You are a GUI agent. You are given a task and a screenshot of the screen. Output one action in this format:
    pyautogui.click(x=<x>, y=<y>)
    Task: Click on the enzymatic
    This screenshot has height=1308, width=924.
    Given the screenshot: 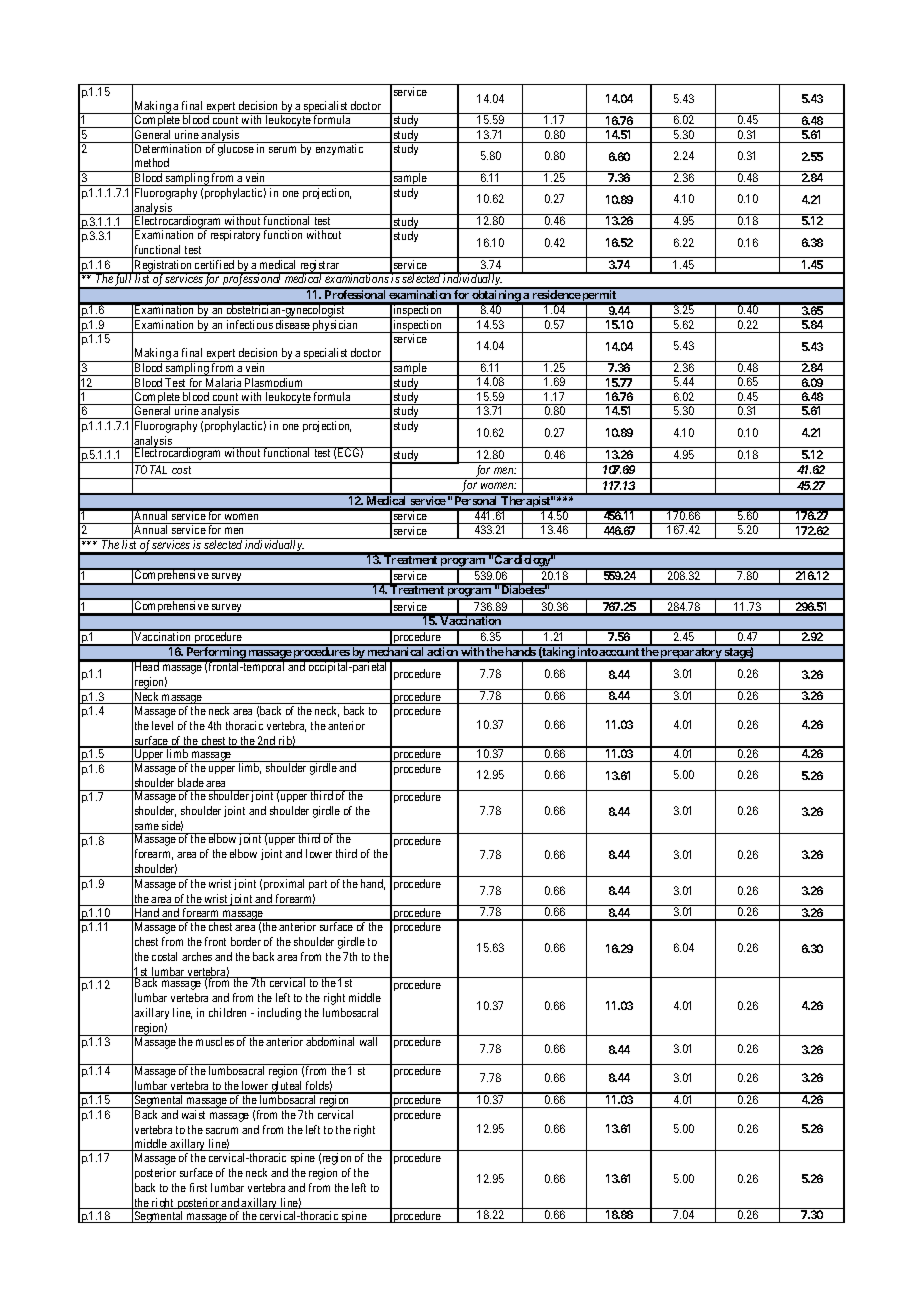 What is the action you would take?
    pyautogui.click(x=339, y=149)
